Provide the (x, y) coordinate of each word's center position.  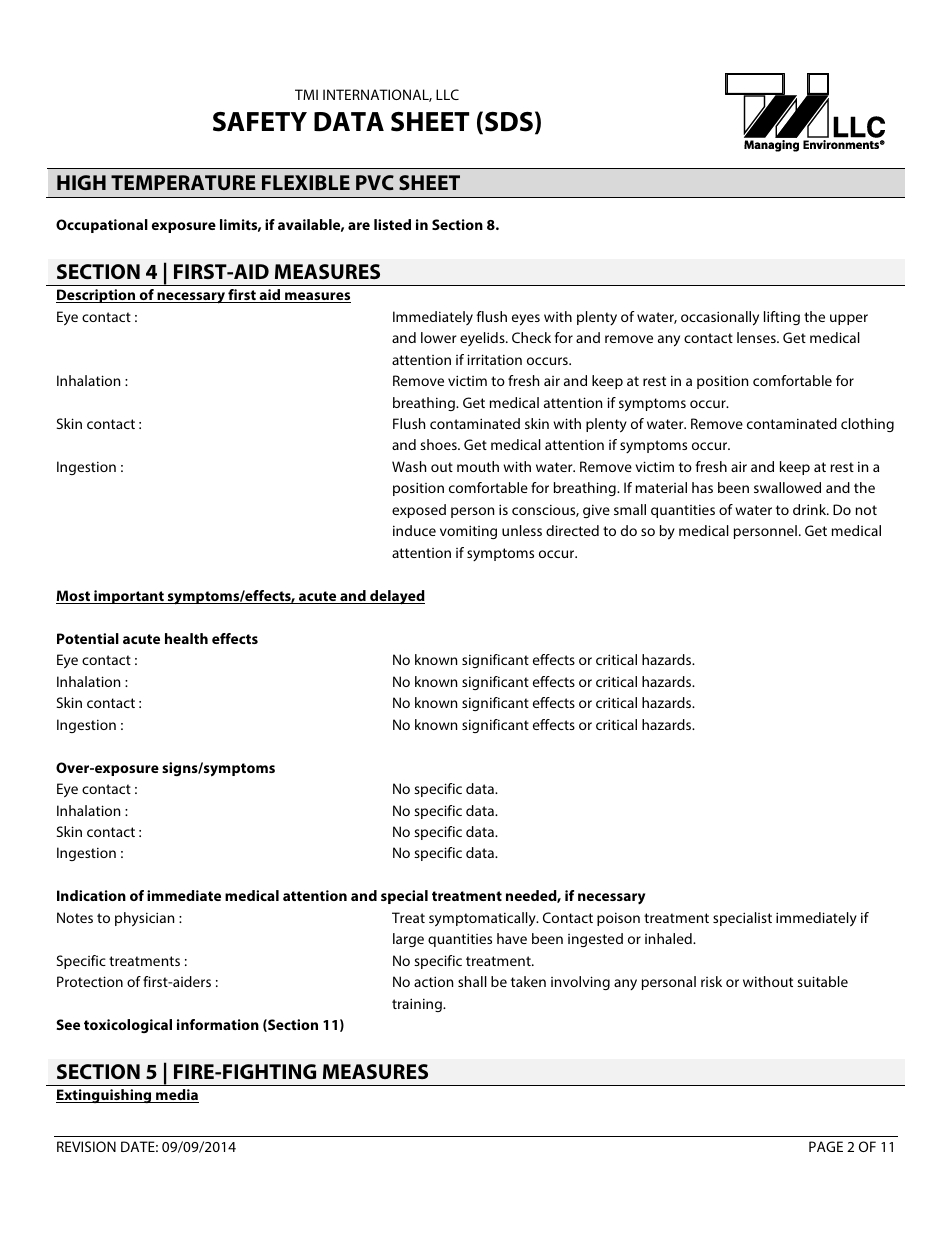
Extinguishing (105, 1096)
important (129, 597)
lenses (757, 337)
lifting (782, 318)
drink (811, 509)
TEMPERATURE (183, 182)
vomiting (468, 532)
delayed (396, 597)
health (186, 638)
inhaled (669, 938)
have (512, 938)
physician (144, 919)
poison (618, 919)
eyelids (483, 339)
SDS (509, 122)
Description (97, 296)
